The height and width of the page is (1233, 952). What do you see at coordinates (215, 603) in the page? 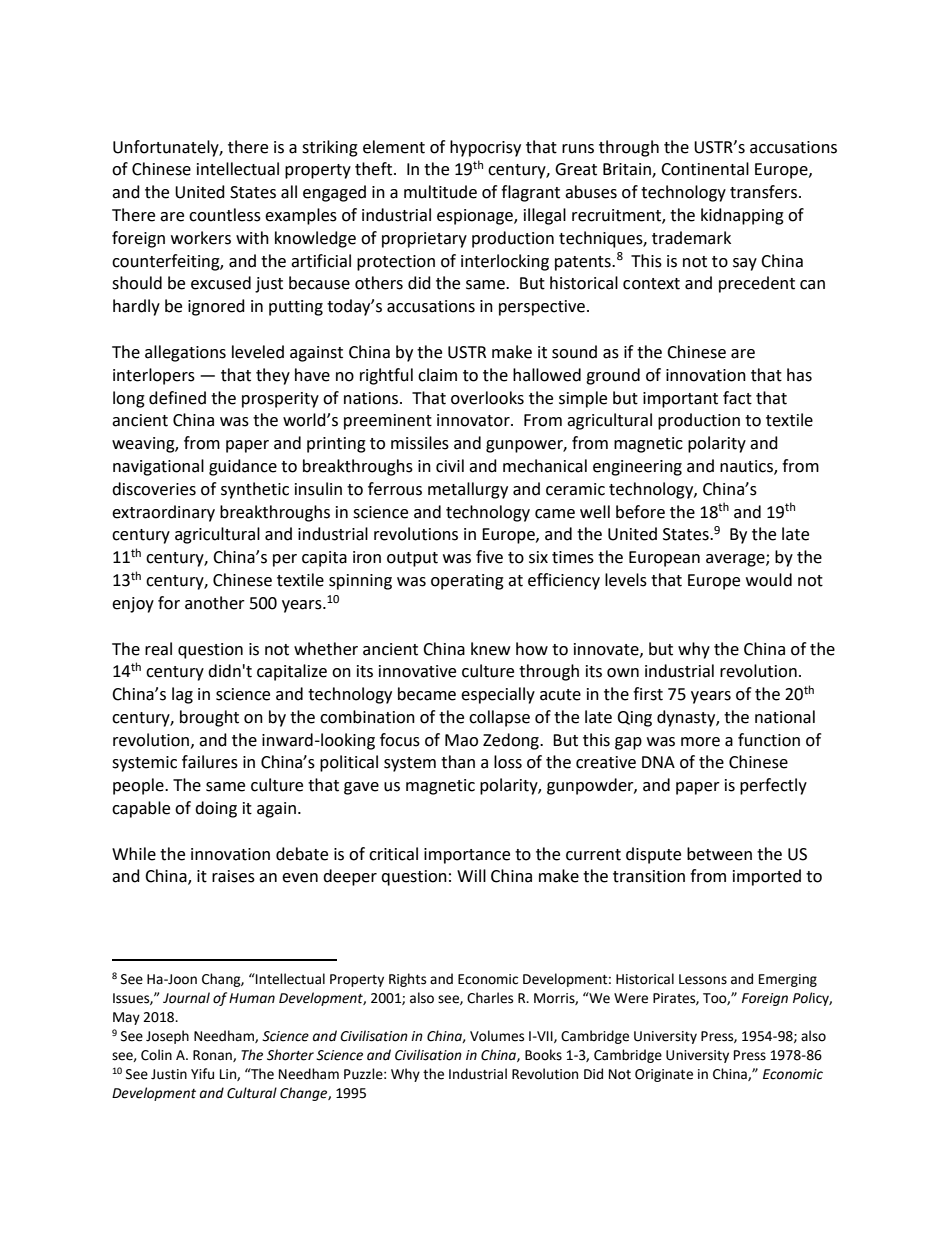
I see `another` at bounding box center [215, 603].
